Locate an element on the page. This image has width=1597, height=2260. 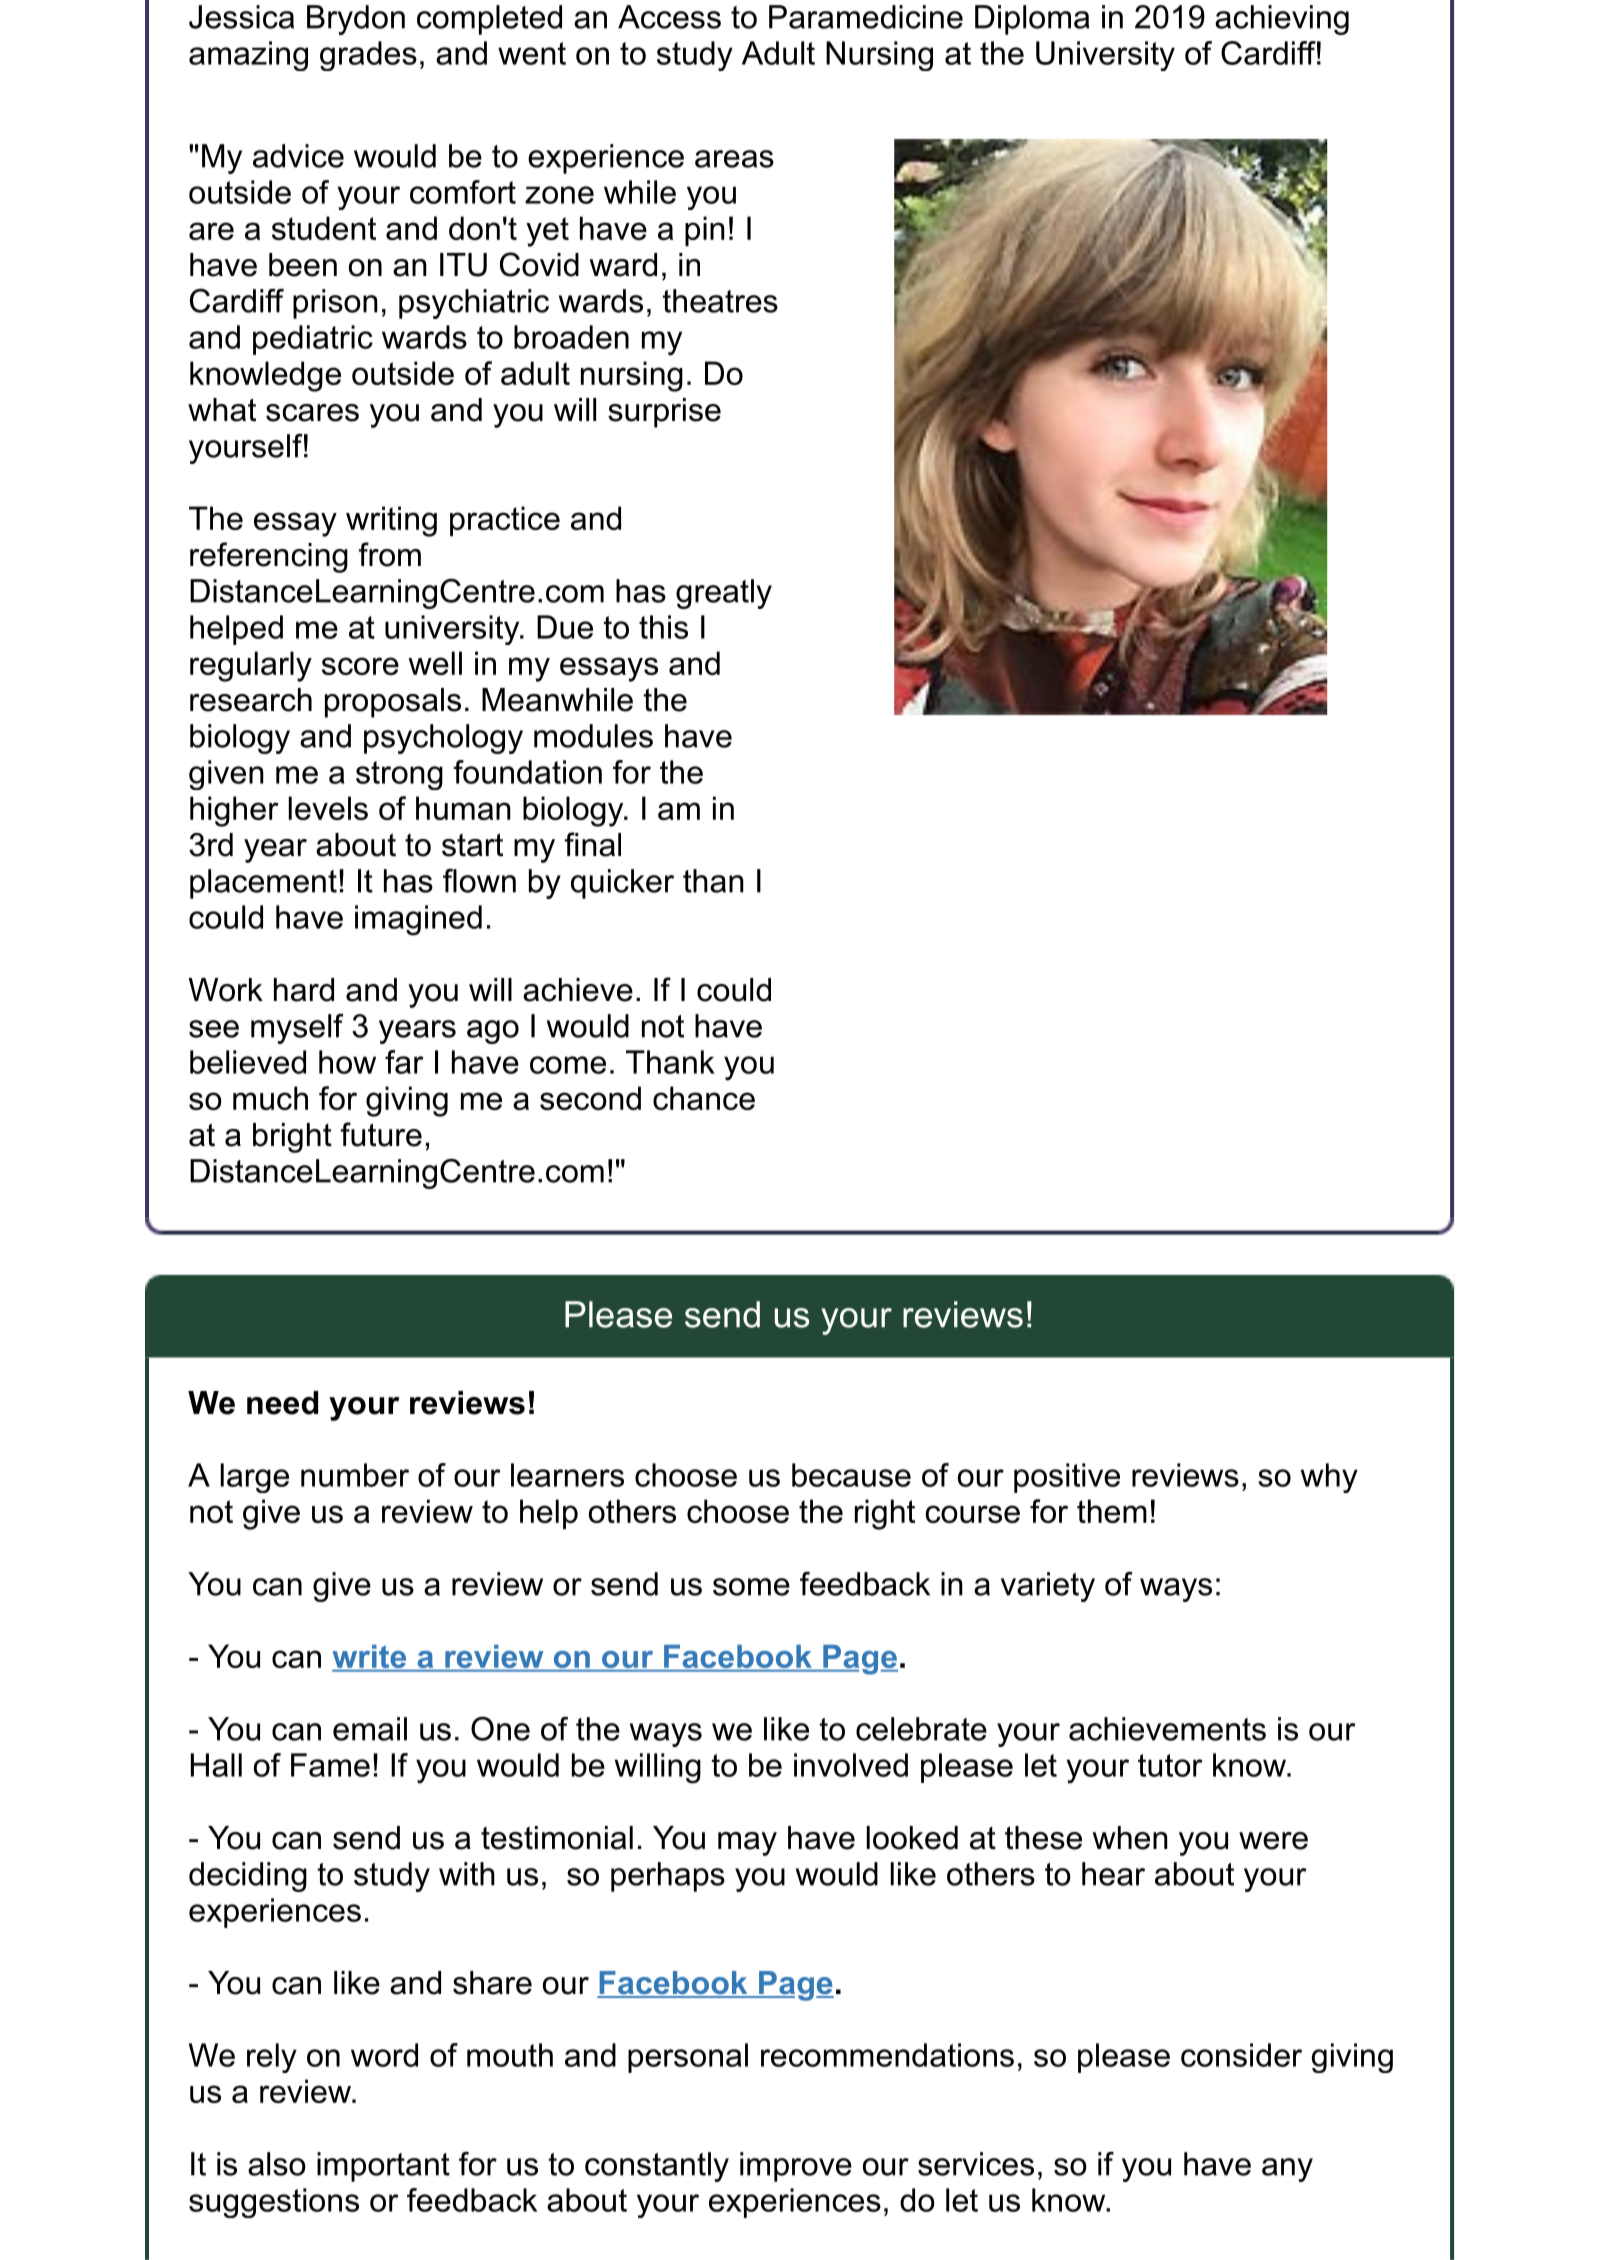
positive is located at coordinates (1067, 1478).
